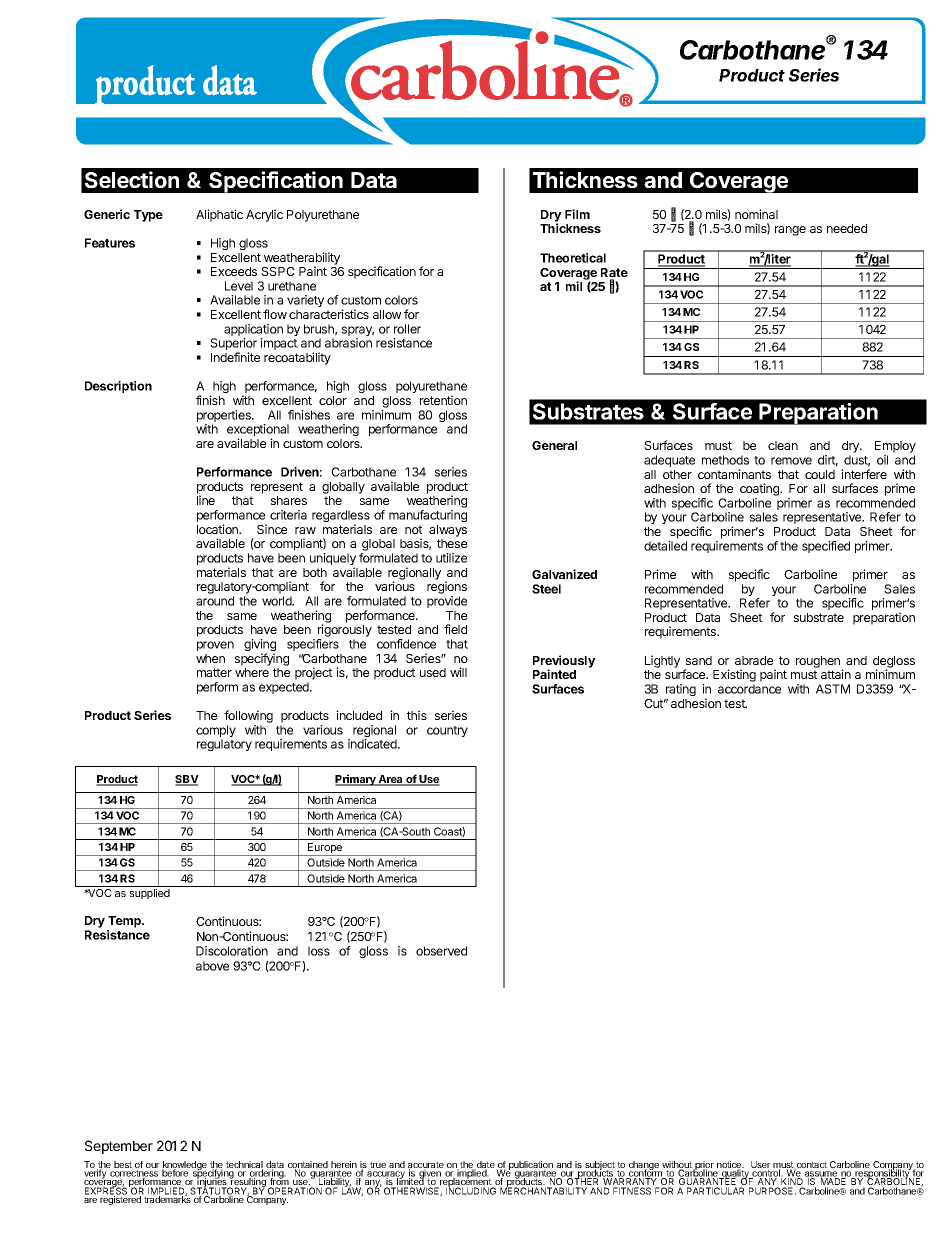 Image resolution: width=952 pixels, height=1233 pixels. Describe the element at coordinates (167, 1198) in the screenshot. I see `trademarks` at that location.
